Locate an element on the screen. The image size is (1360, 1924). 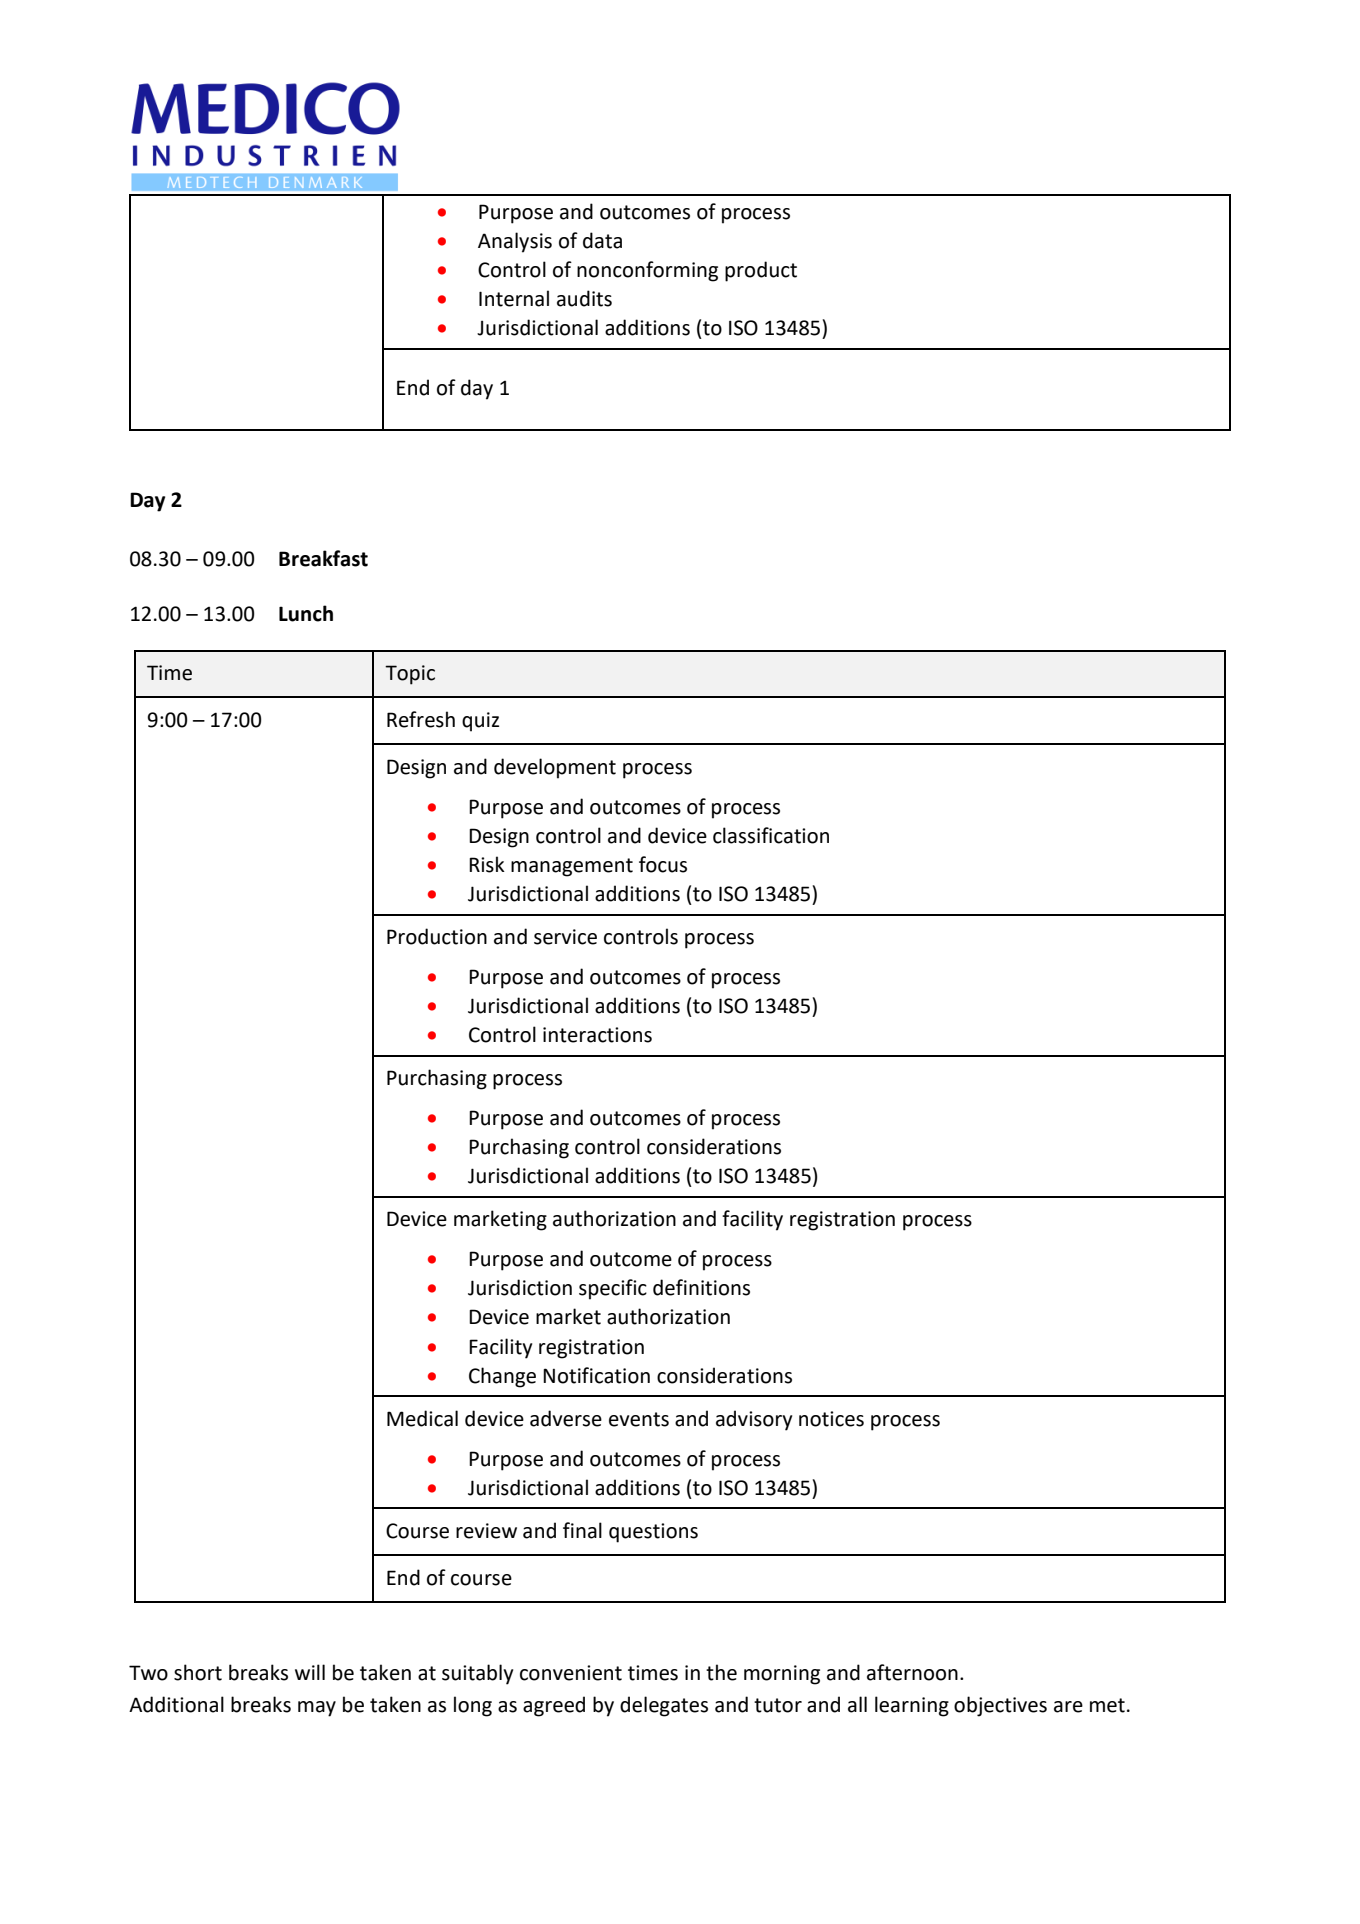
will is located at coordinates (310, 1672).
